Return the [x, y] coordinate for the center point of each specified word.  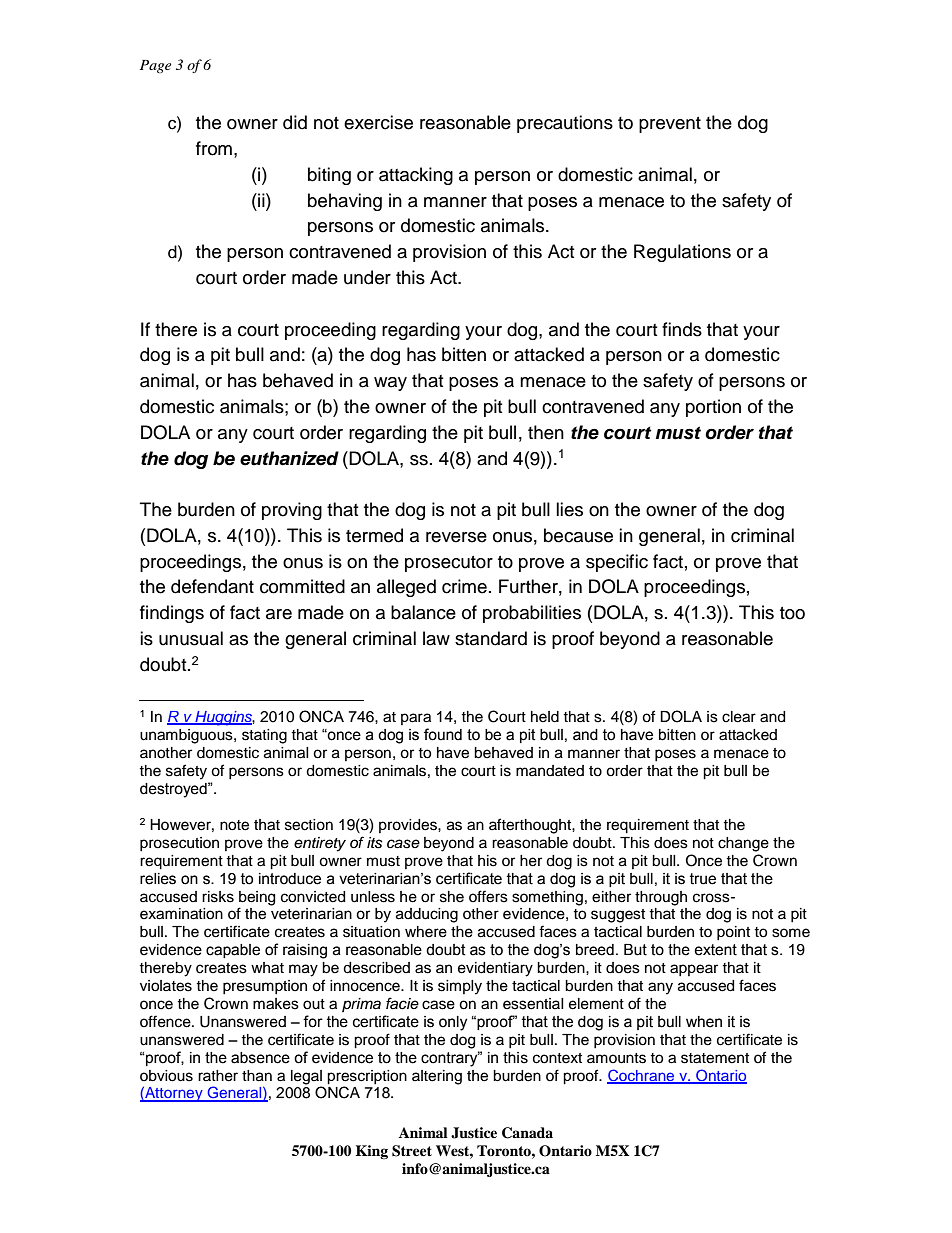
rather [218, 1076]
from [214, 148]
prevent [670, 125]
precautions [565, 124]
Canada [527, 1133]
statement [715, 1058]
